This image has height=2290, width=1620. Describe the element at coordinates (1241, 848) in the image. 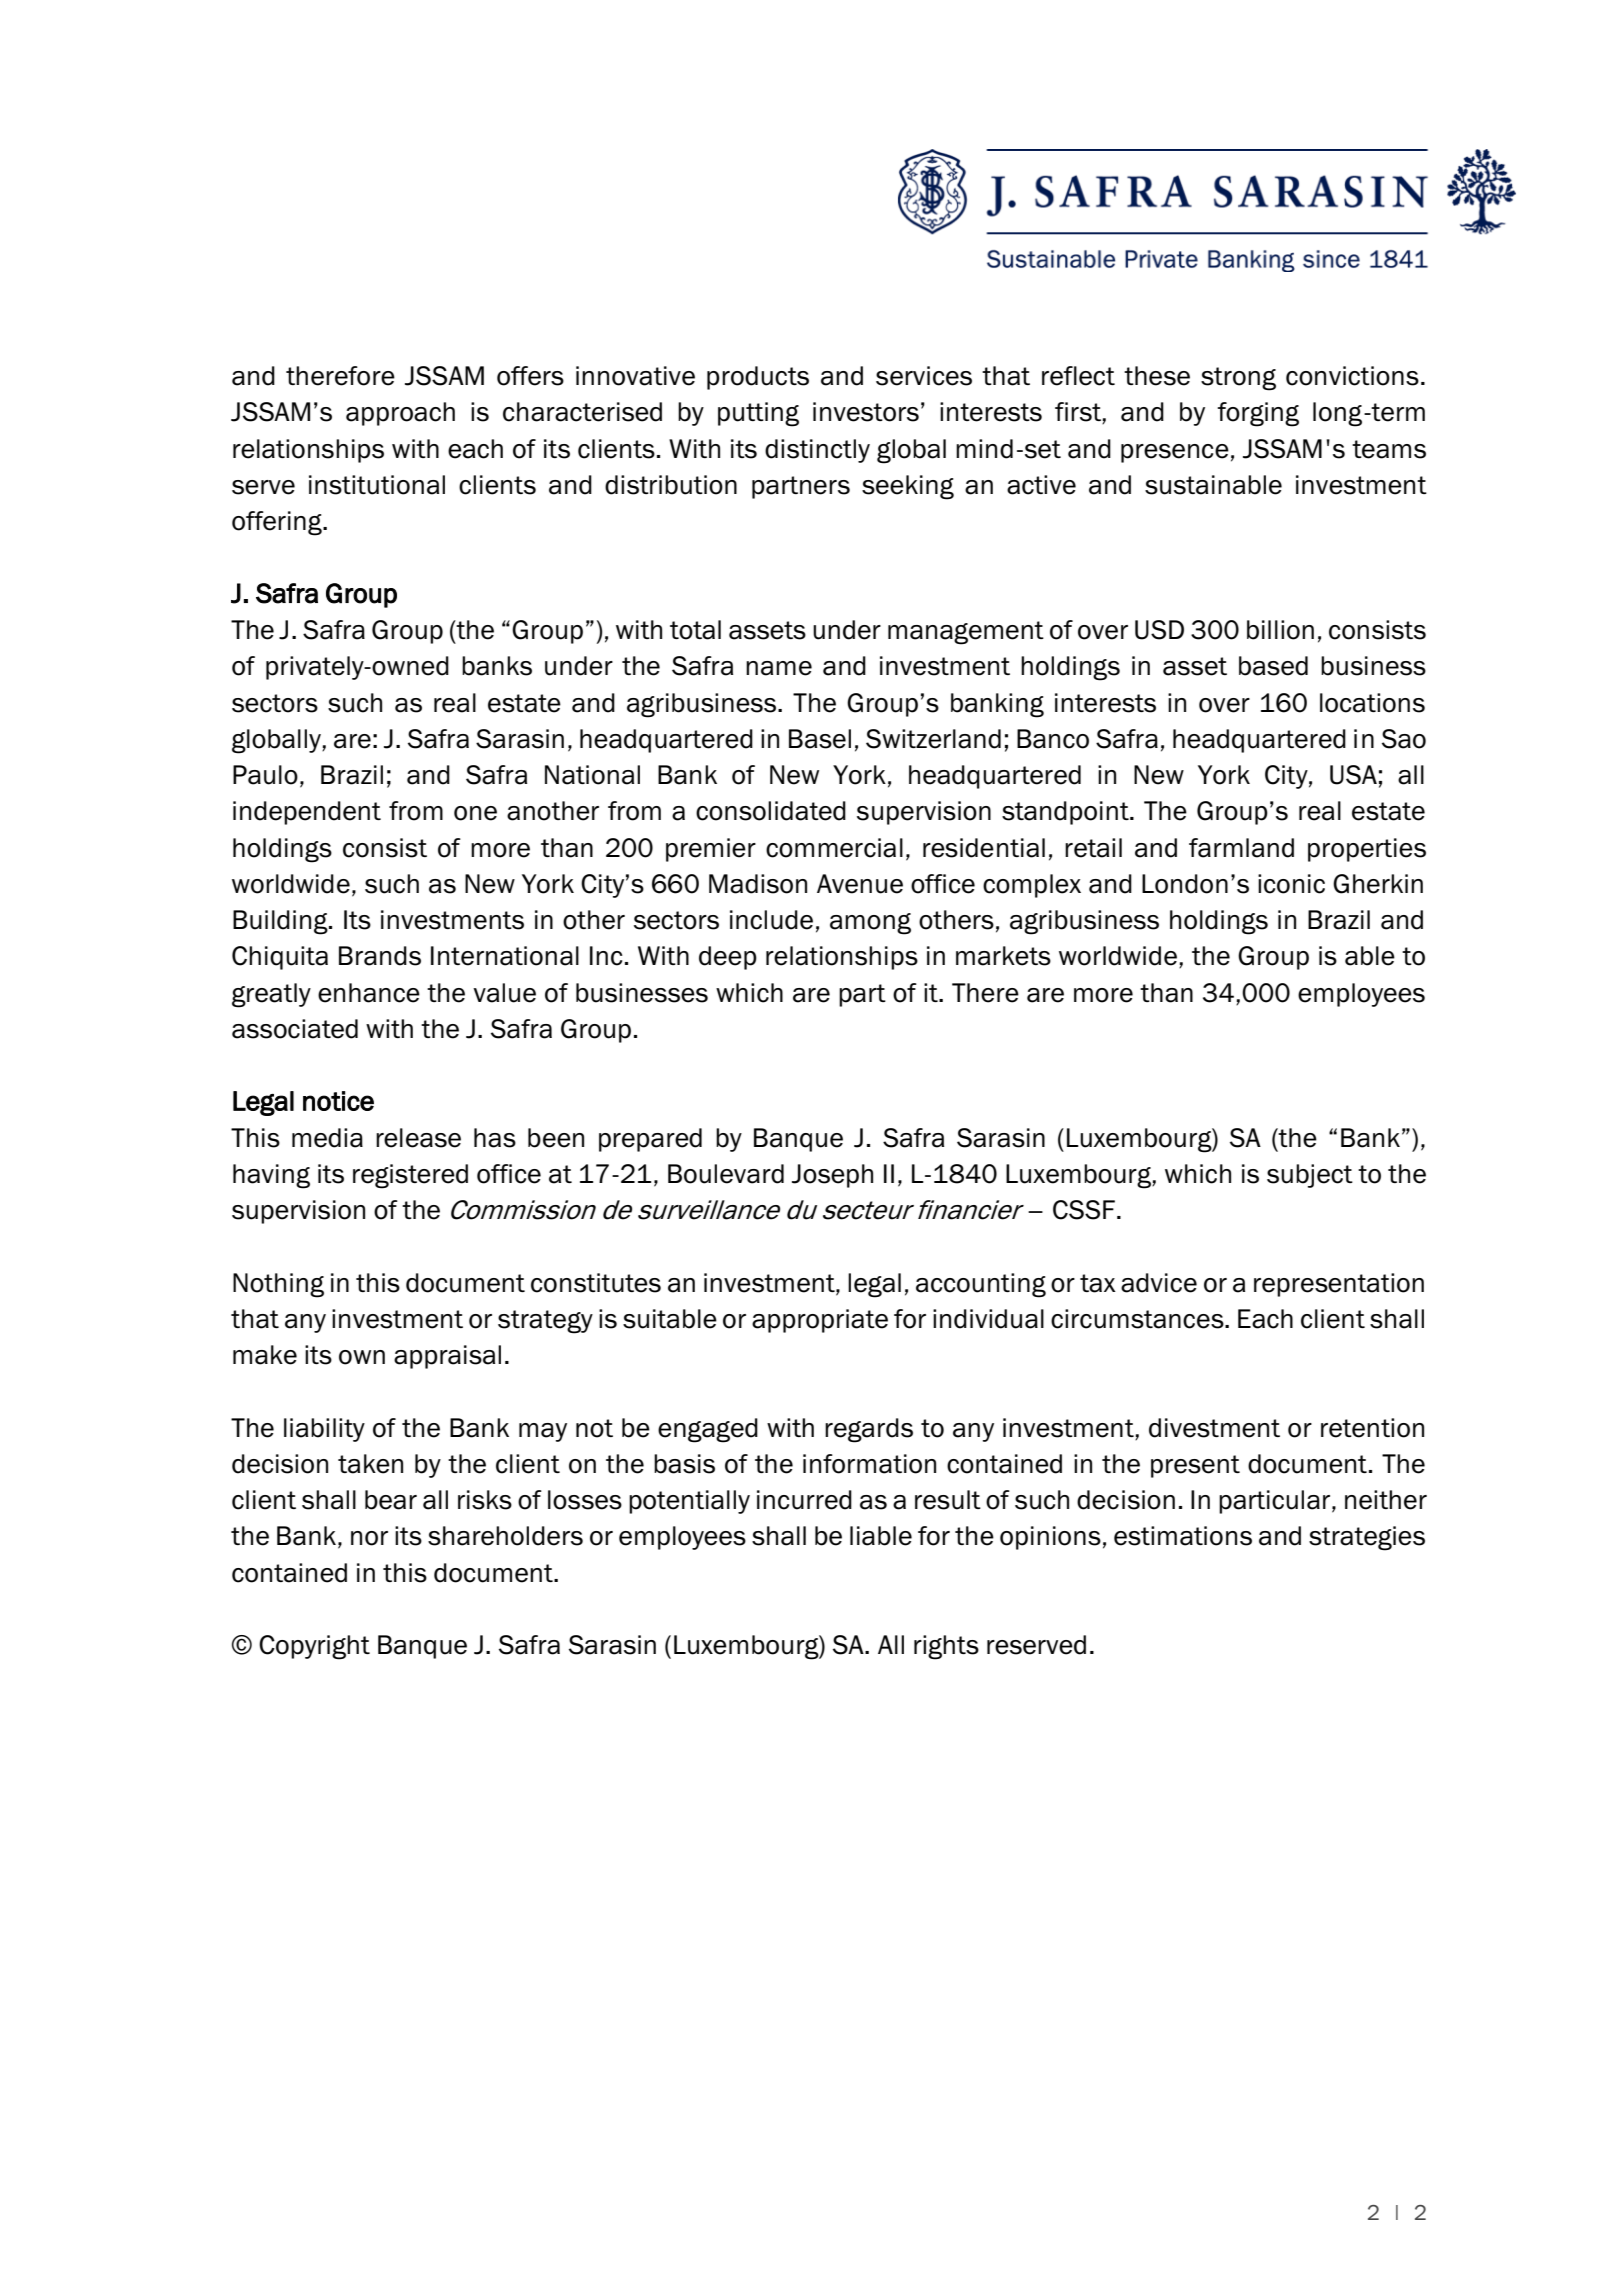

I see `farmland` at that location.
